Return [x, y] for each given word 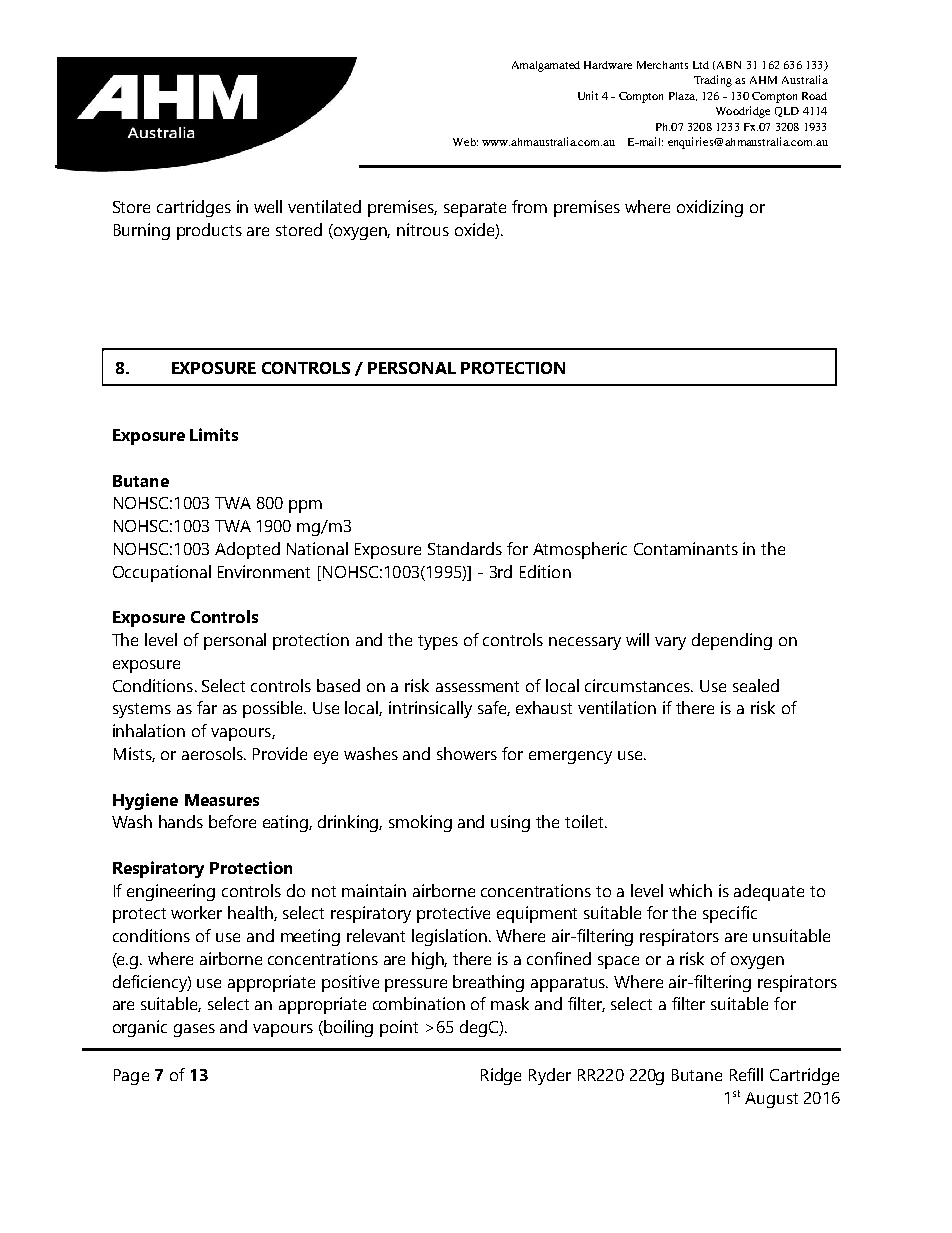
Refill [746, 1074]
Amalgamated [546, 66]
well [268, 206]
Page [131, 1077]
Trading [713, 81]
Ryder [550, 1076]
